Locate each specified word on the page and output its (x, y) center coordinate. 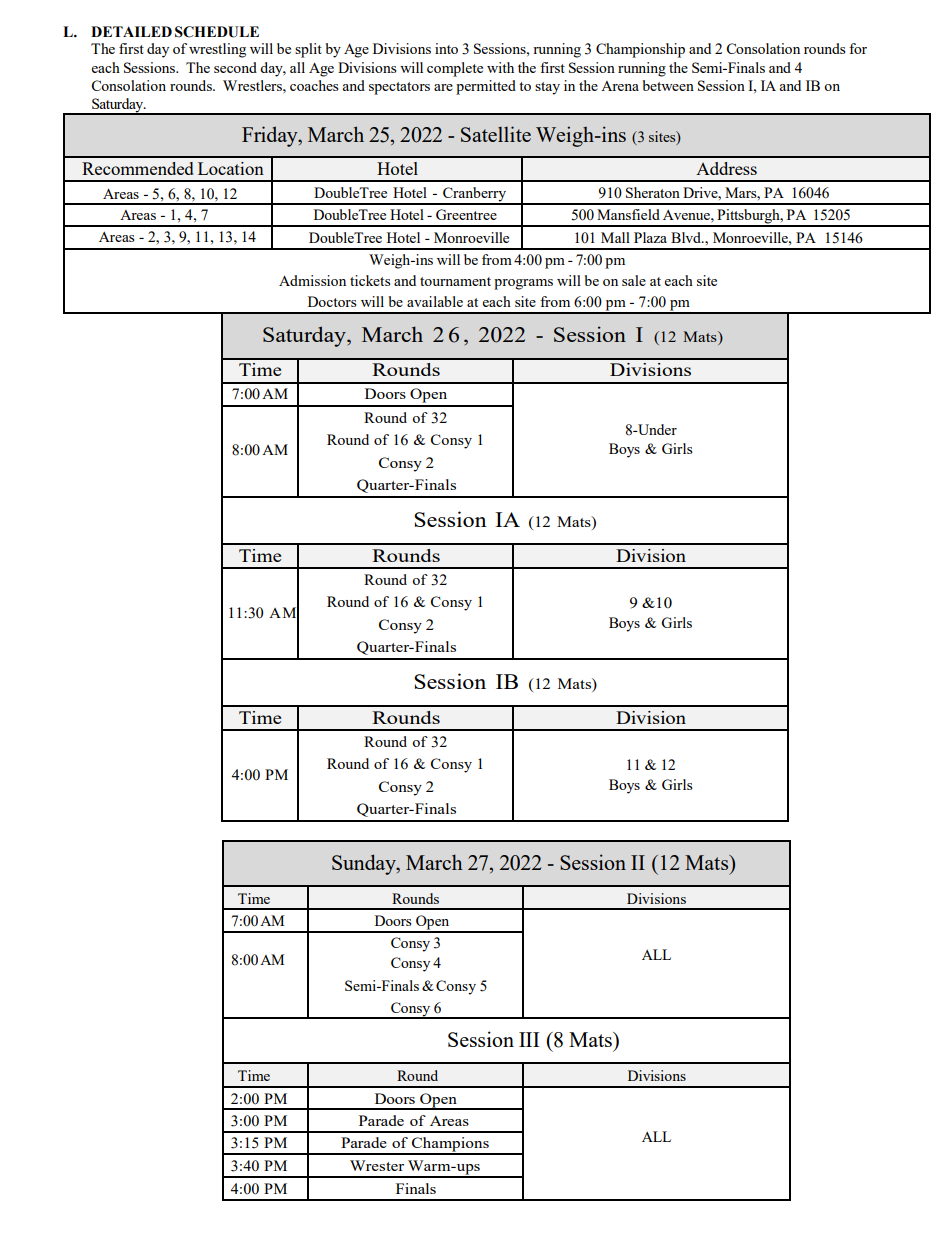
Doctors (332, 301)
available (435, 301)
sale (634, 280)
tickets (370, 280)
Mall (615, 237)
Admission (312, 280)
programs (523, 284)
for (858, 48)
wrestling (217, 50)
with (500, 67)
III (529, 1039)
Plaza (650, 237)
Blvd (687, 237)
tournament (455, 281)
